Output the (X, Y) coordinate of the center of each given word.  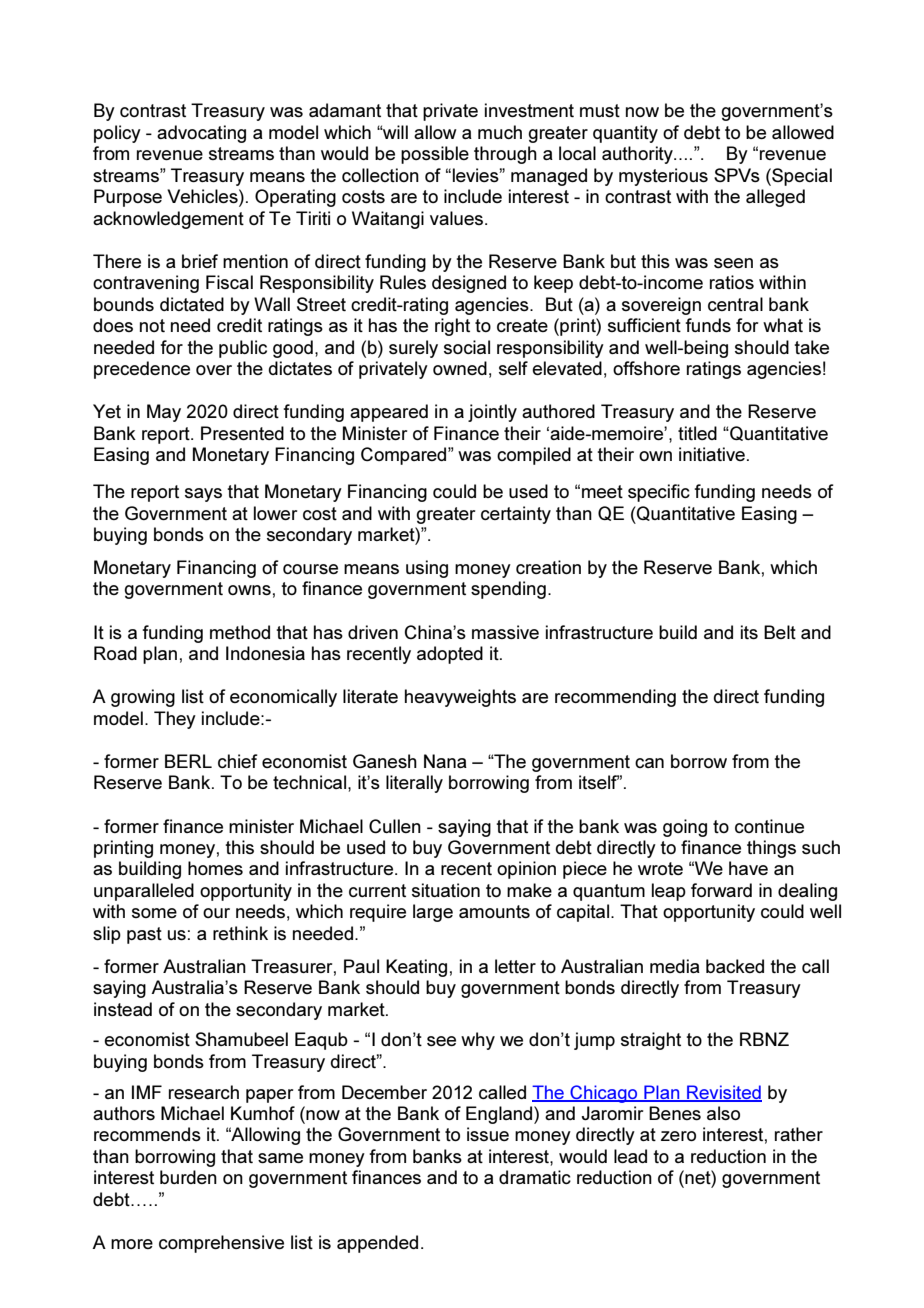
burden (188, 1177)
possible (435, 155)
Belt (780, 632)
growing (143, 698)
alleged (775, 198)
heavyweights (460, 698)
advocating (201, 134)
